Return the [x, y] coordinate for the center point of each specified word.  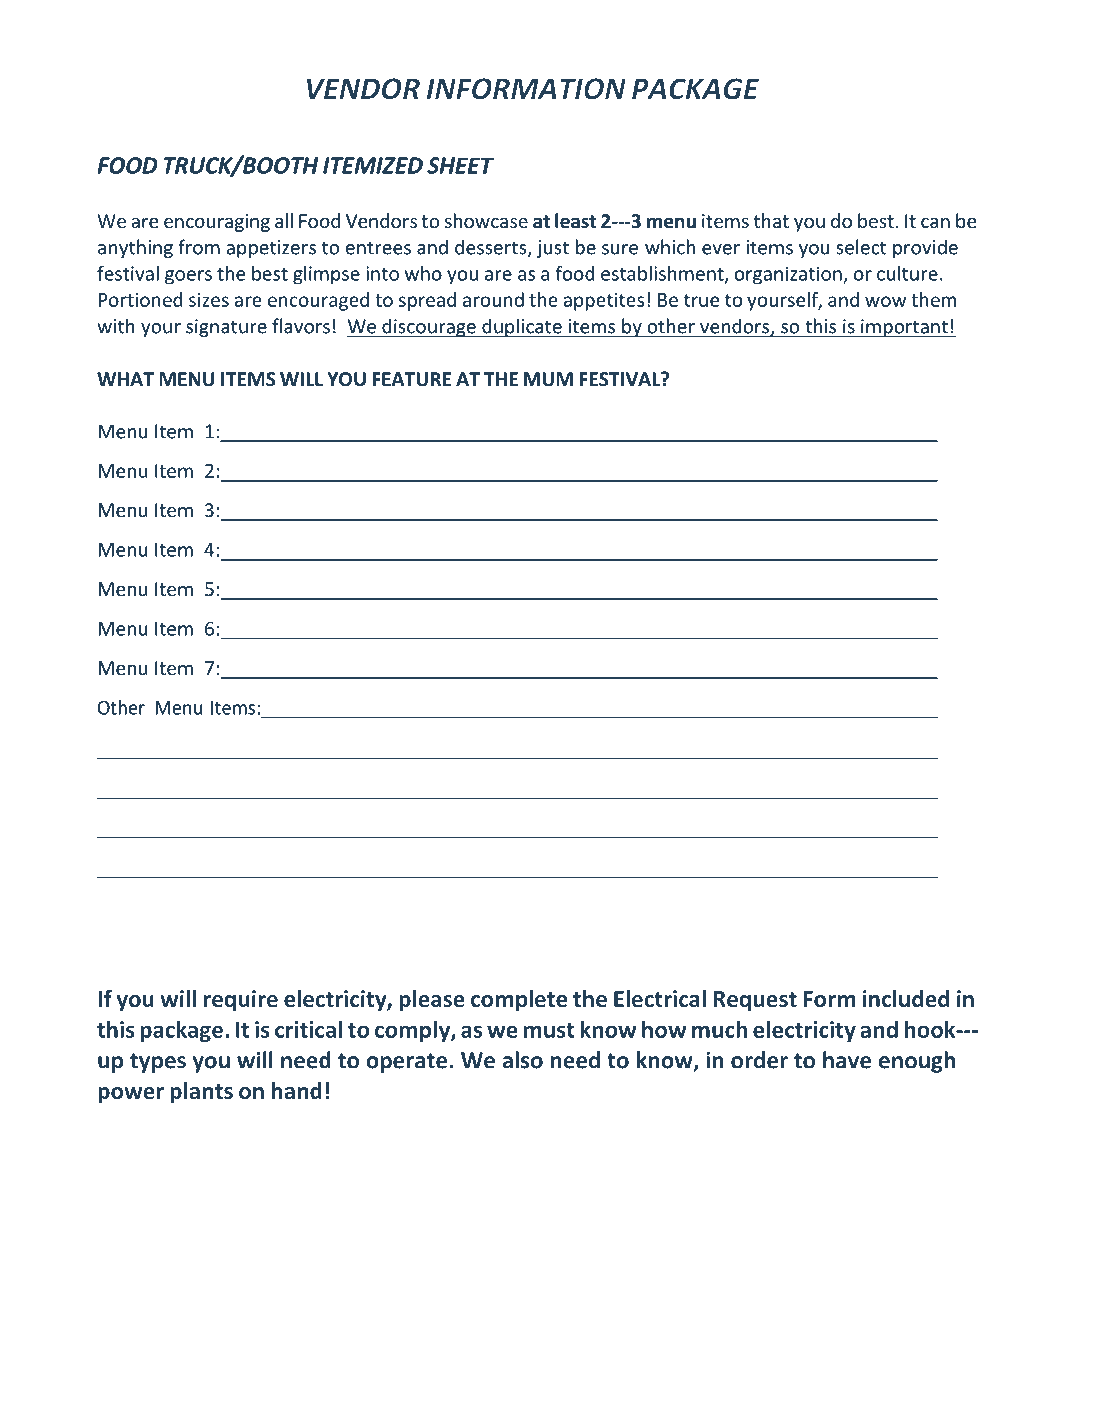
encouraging [217, 223]
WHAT [125, 379]
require [241, 1001]
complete [519, 1001]
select [861, 247]
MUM [548, 379]
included [906, 999]
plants [201, 1093]
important [904, 328]
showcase [486, 220]
